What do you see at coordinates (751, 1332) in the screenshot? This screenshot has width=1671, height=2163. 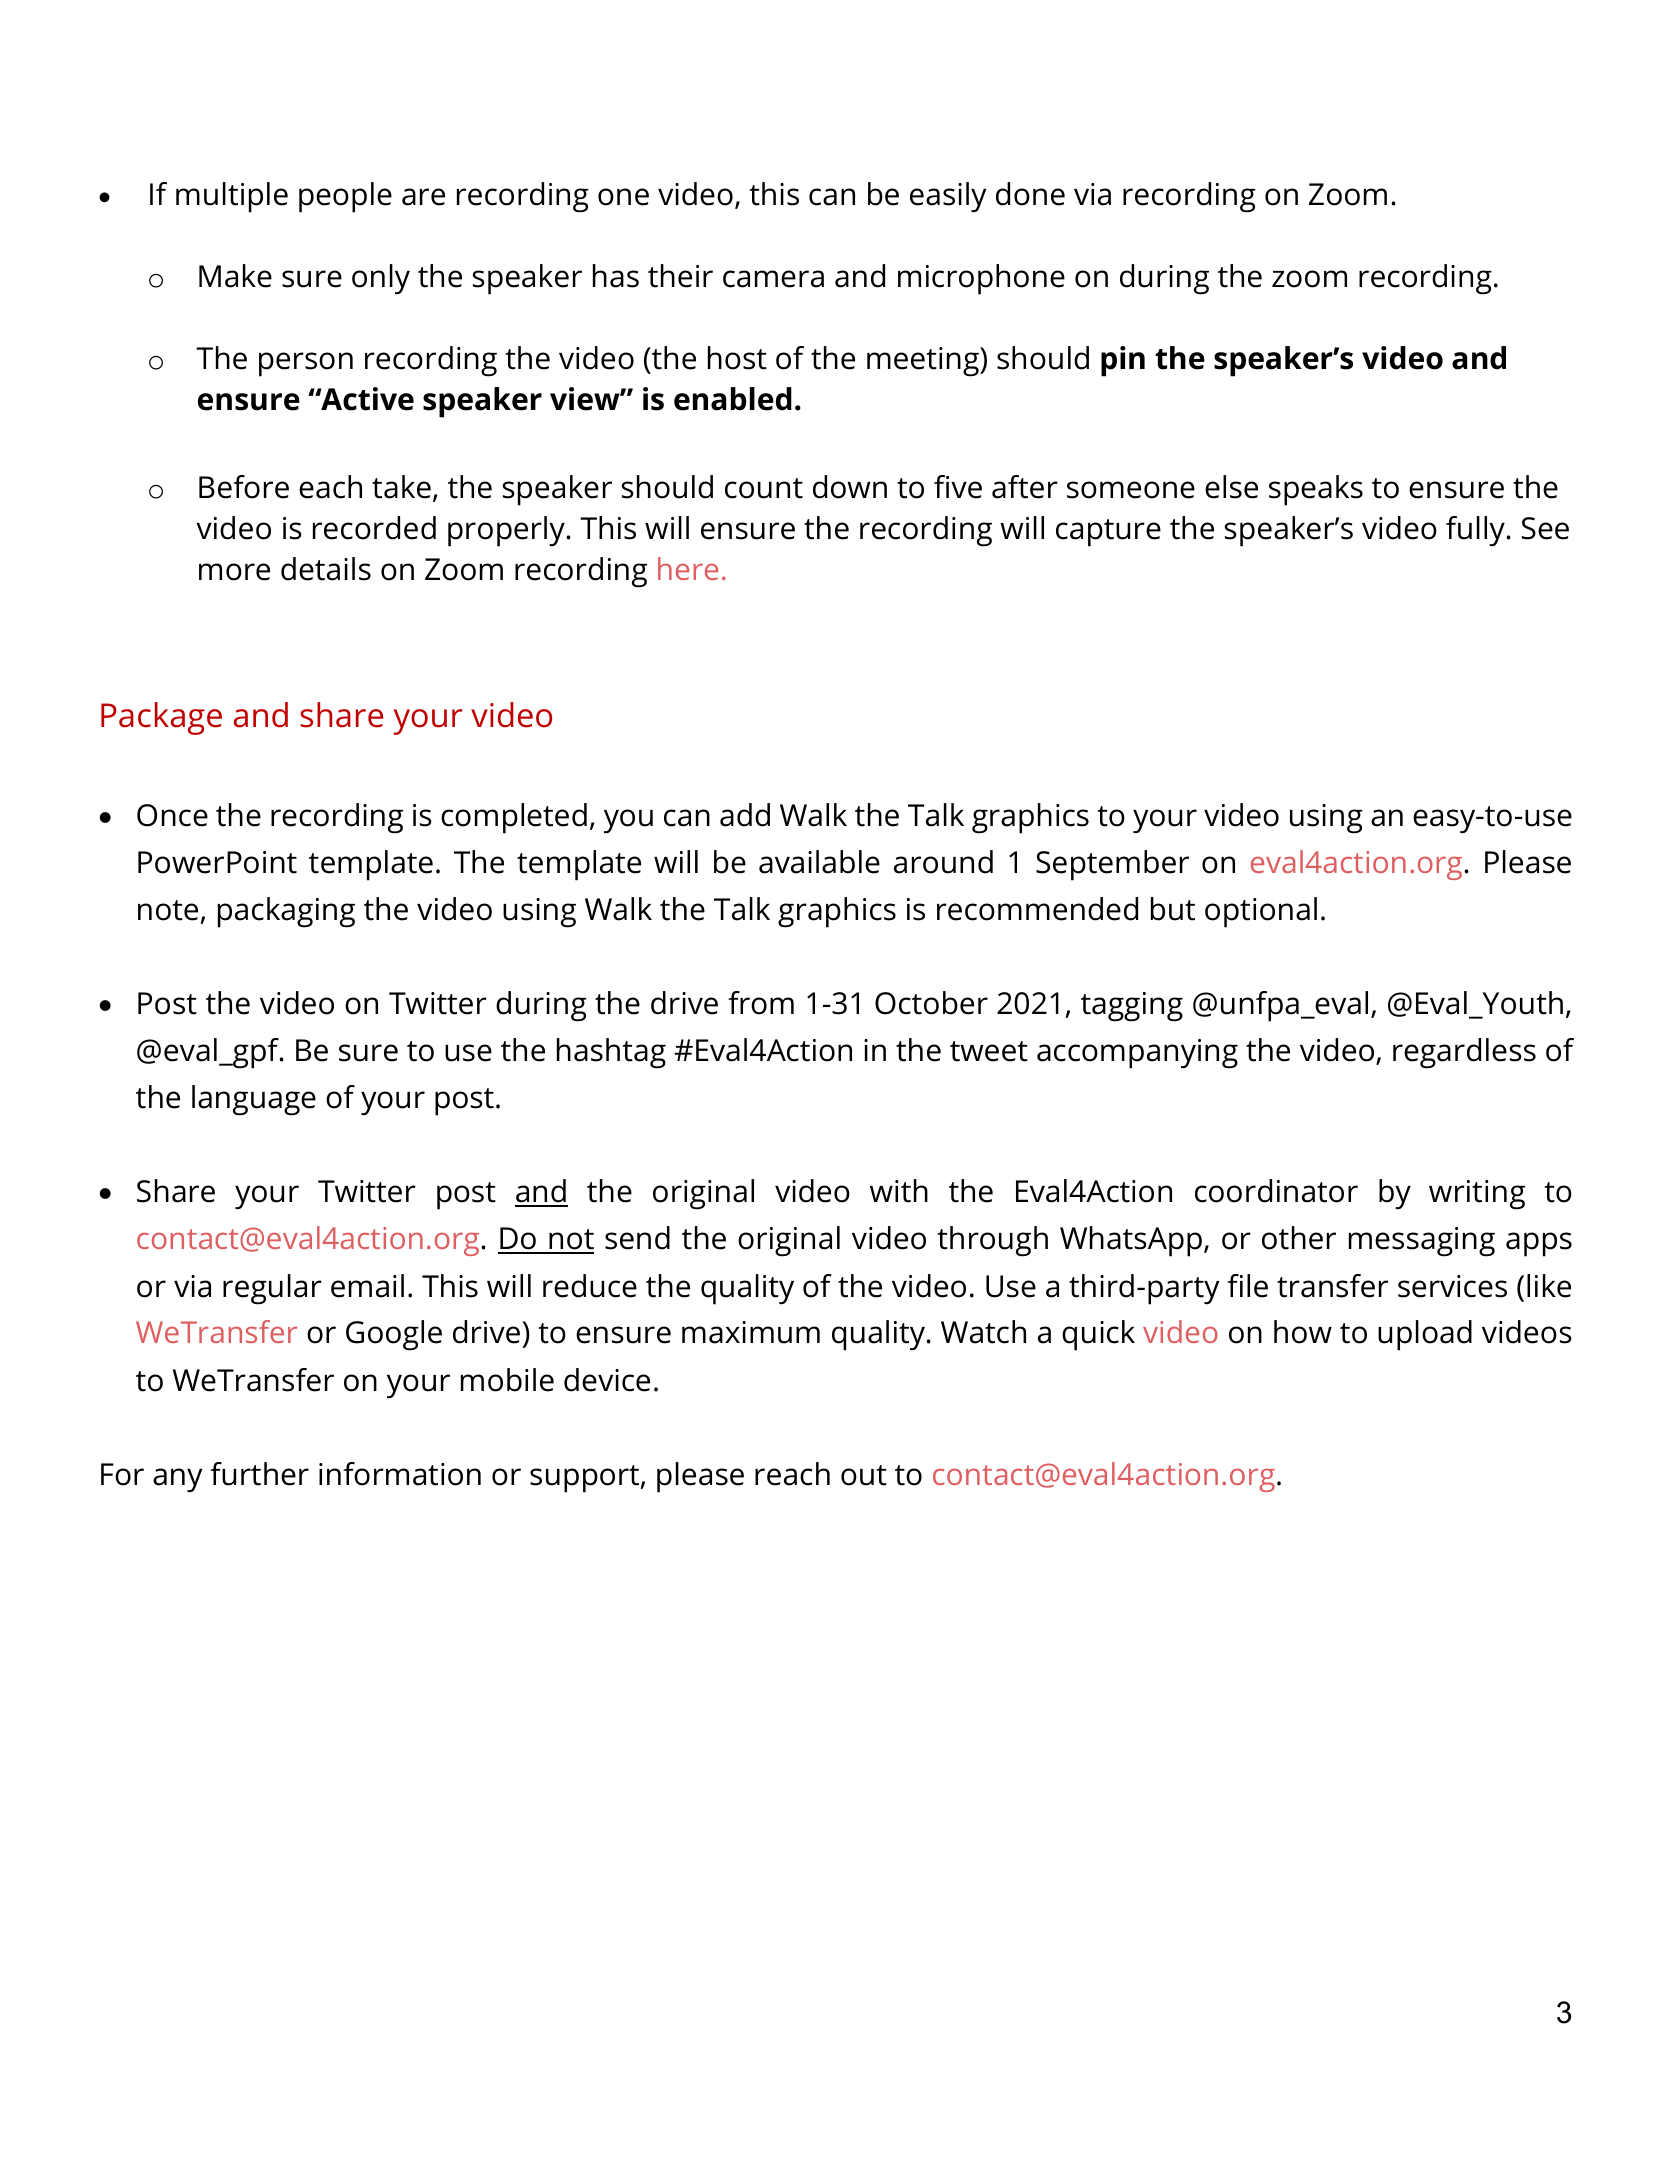 I see `maximum` at bounding box center [751, 1332].
